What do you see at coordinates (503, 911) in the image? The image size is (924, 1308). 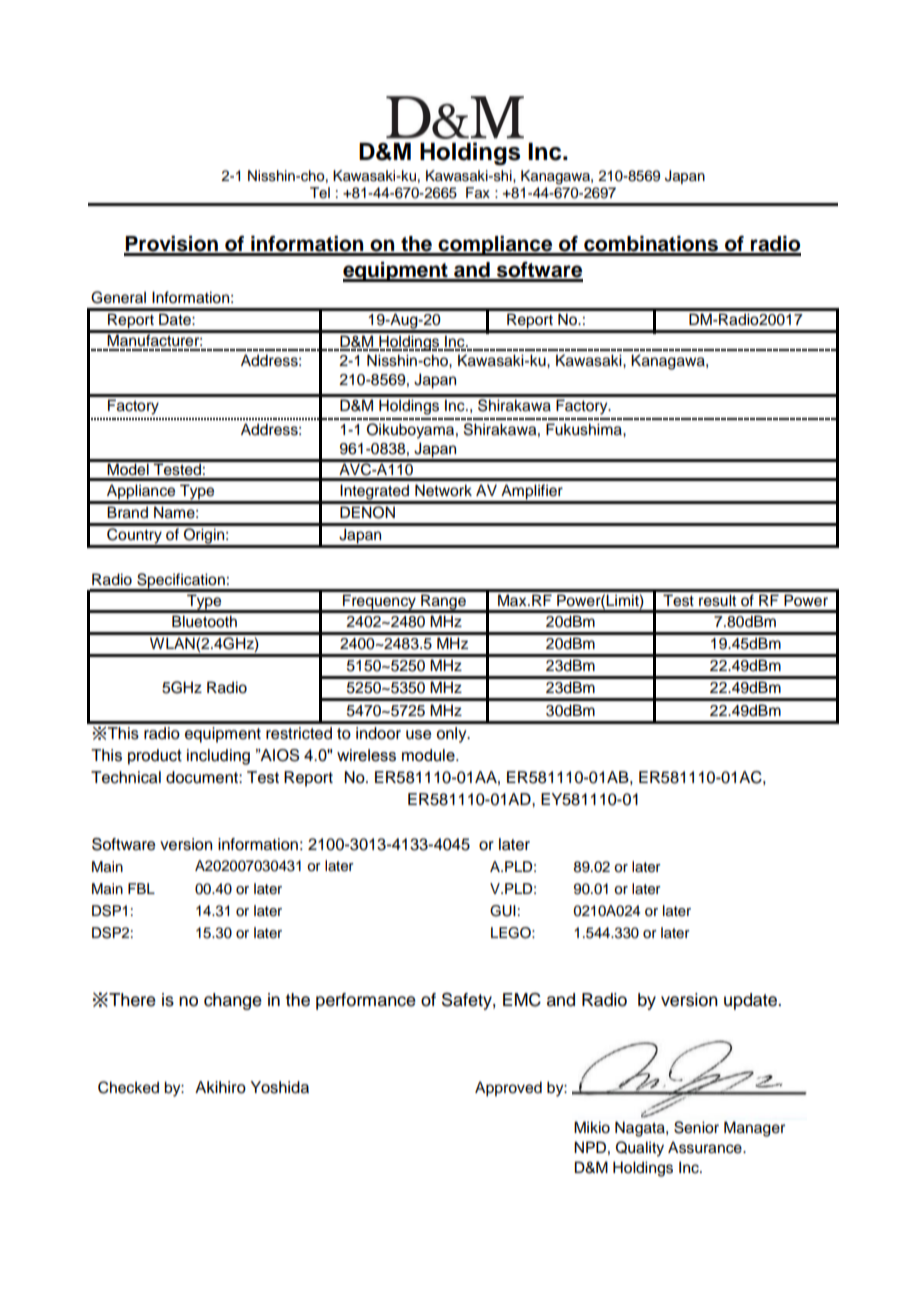 I see `GUI` at bounding box center [503, 911].
